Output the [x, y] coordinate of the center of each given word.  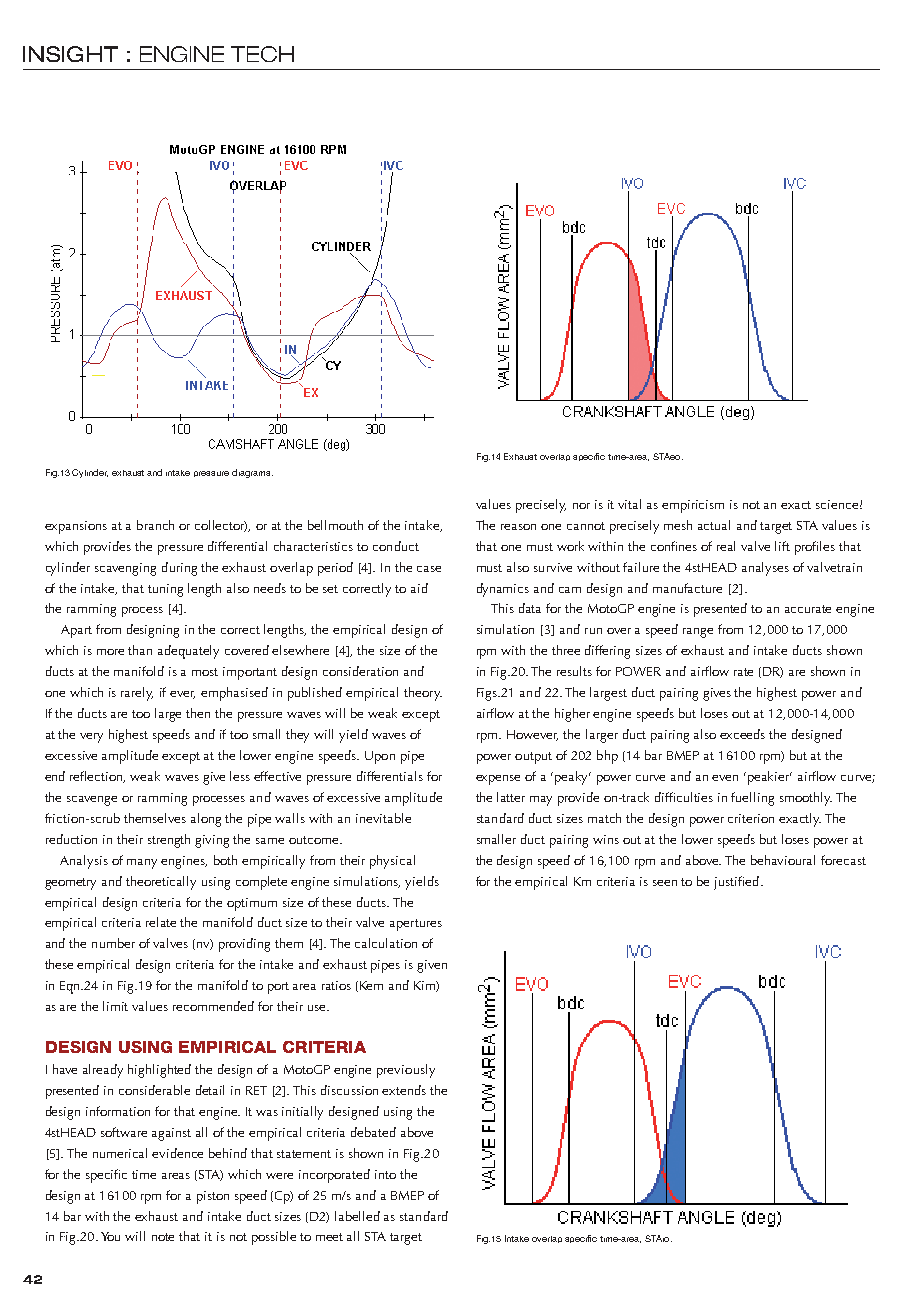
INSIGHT [70, 54]
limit [115, 1006]
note [163, 1237]
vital [629, 504]
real [726, 546]
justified [736, 883]
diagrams [252, 473]
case [429, 569]
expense [498, 780]
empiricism [693, 506]
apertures [416, 925]
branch [155, 525]
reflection [97, 777]
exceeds [742, 734]
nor [581, 506]
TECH [262, 54]
